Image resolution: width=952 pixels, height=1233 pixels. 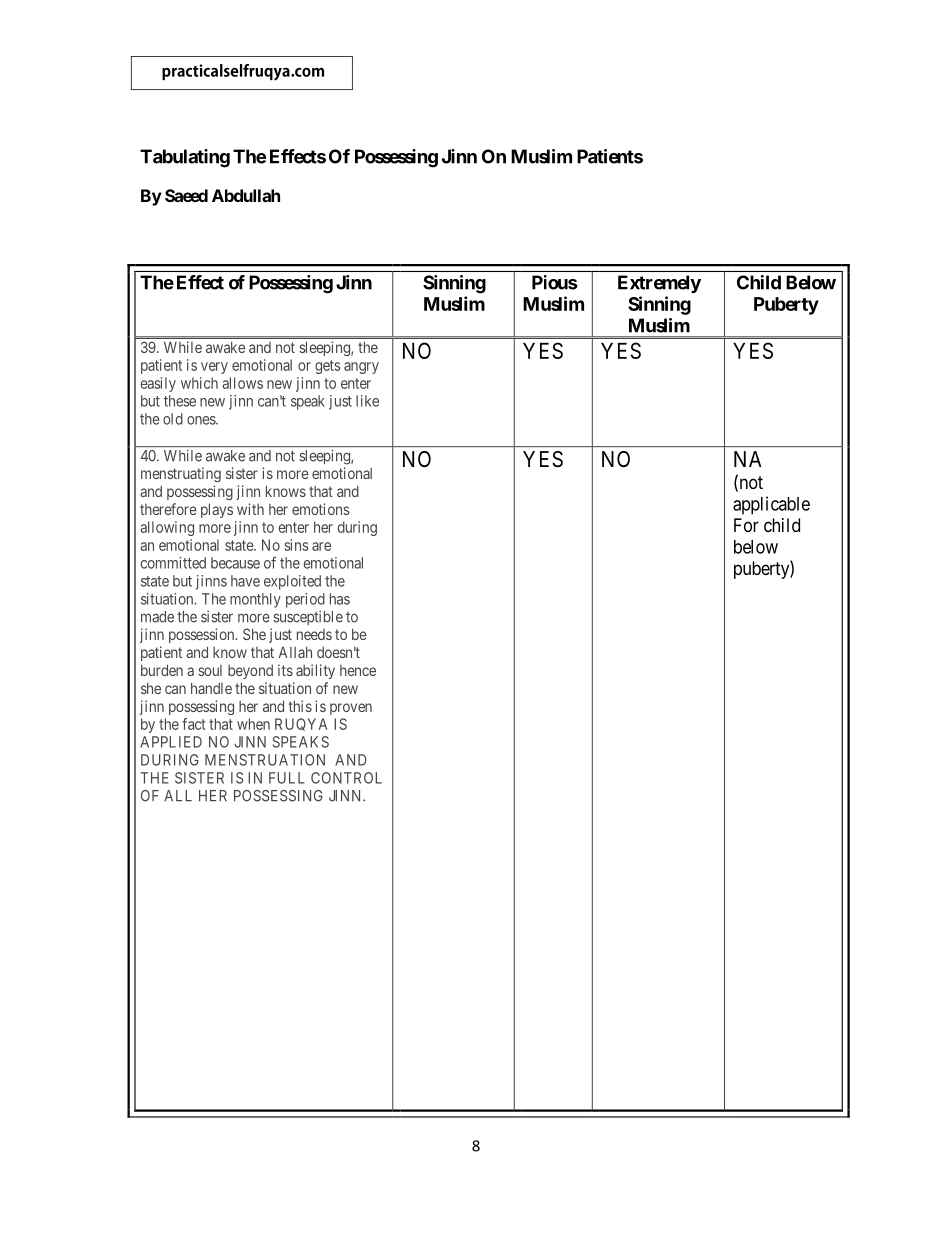 What do you see at coordinates (265, 760) in the screenshot?
I see `MENSTRUATION` at bounding box center [265, 760].
